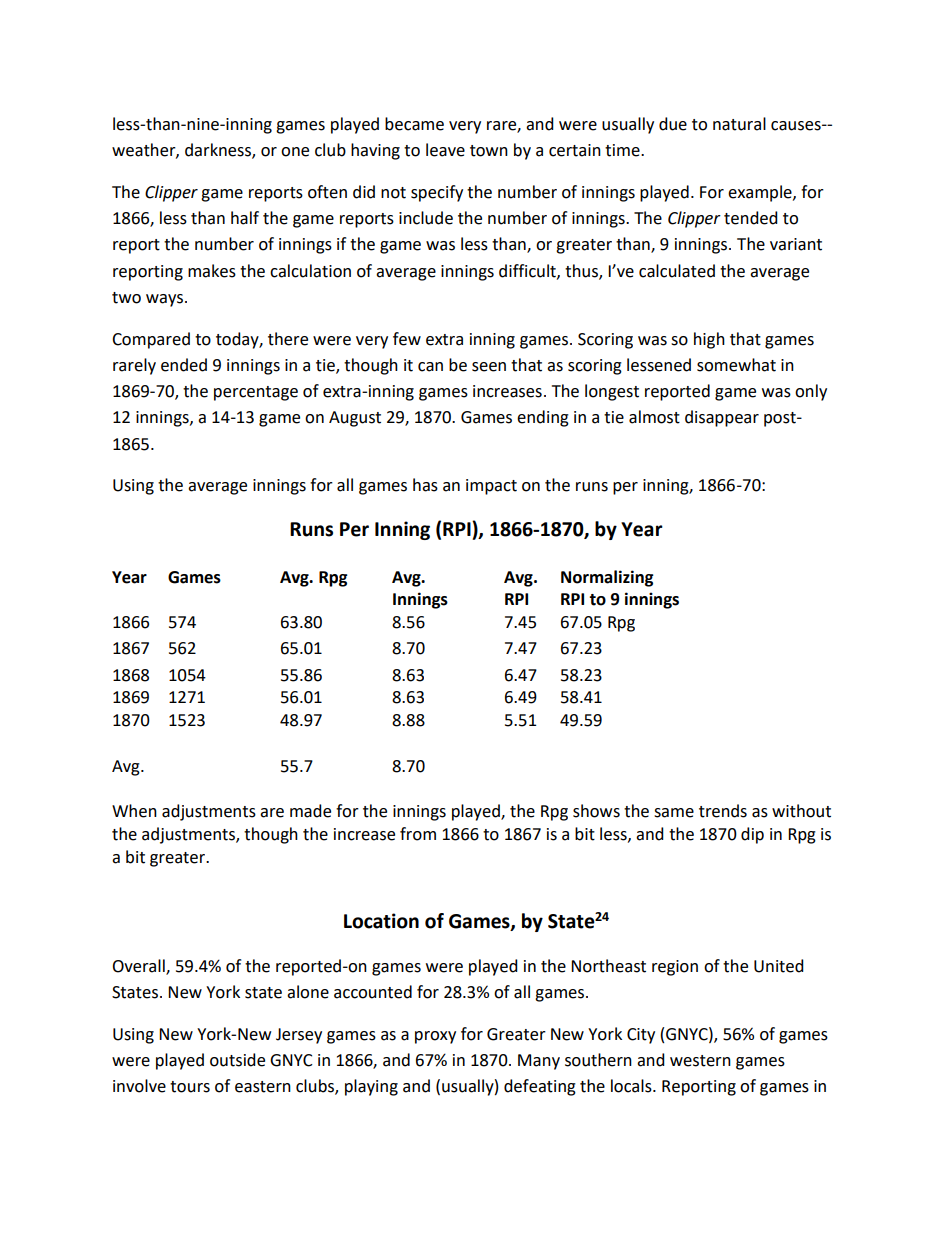 Image resolution: width=952 pixels, height=1233 pixels. Describe the element at coordinates (219, 151) in the page. I see `darkness` at that location.
